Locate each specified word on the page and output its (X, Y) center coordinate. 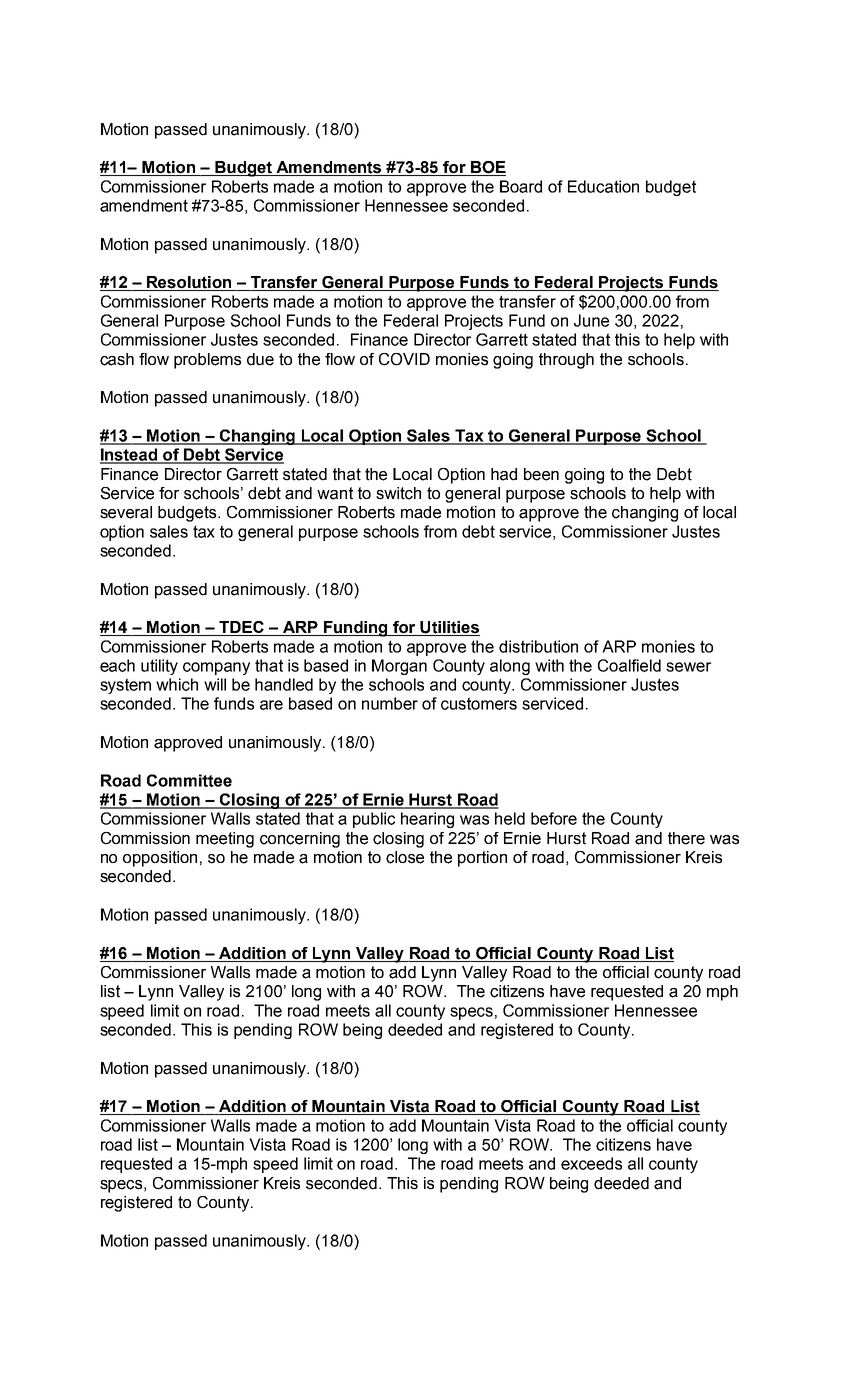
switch (398, 493)
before (554, 818)
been (541, 474)
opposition (160, 859)
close (405, 857)
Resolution (189, 283)
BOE (487, 168)
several (126, 512)
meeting (225, 840)
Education (603, 186)
